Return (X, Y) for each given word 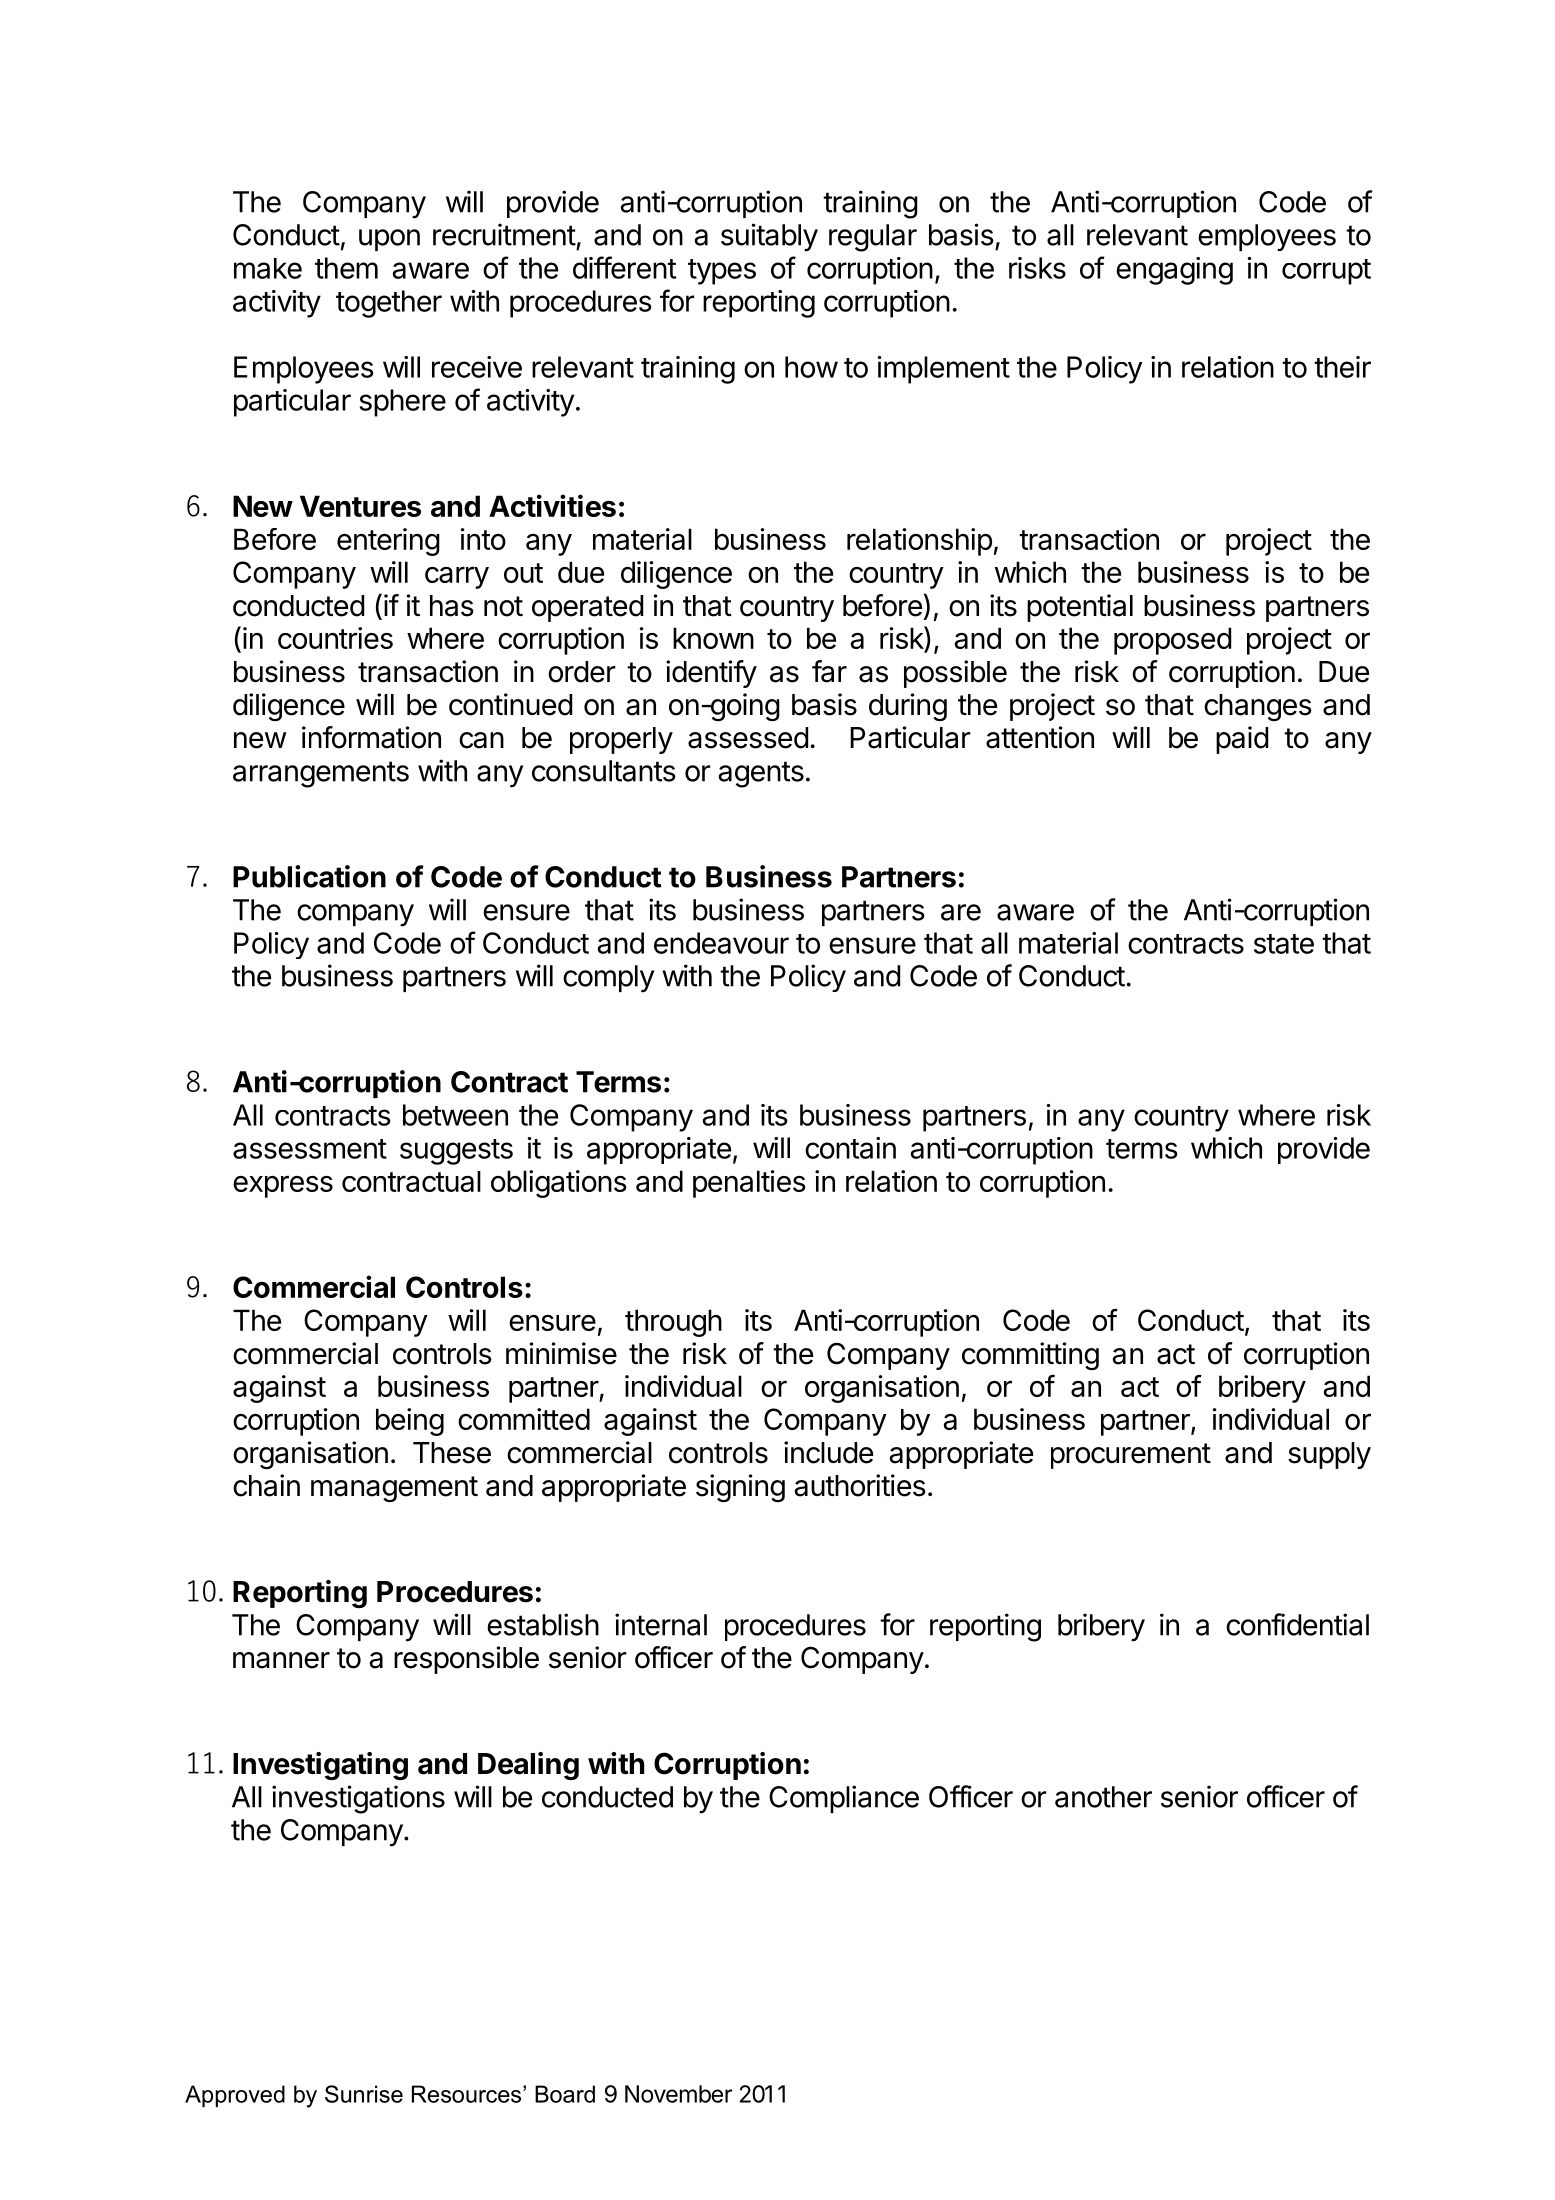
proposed (1172, 641)
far (829, 671)
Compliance (844, 1799)
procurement (1131, 1456)
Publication (309, 876)
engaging (1174, 271)
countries (335, 638)
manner (281, 1660)
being (410, 1422)
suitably (769, 237)
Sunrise (364, 2094)
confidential (1297, 1624)
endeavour (721, 943)
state (1284, 944)
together (389, 304)
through (673, 1323)
